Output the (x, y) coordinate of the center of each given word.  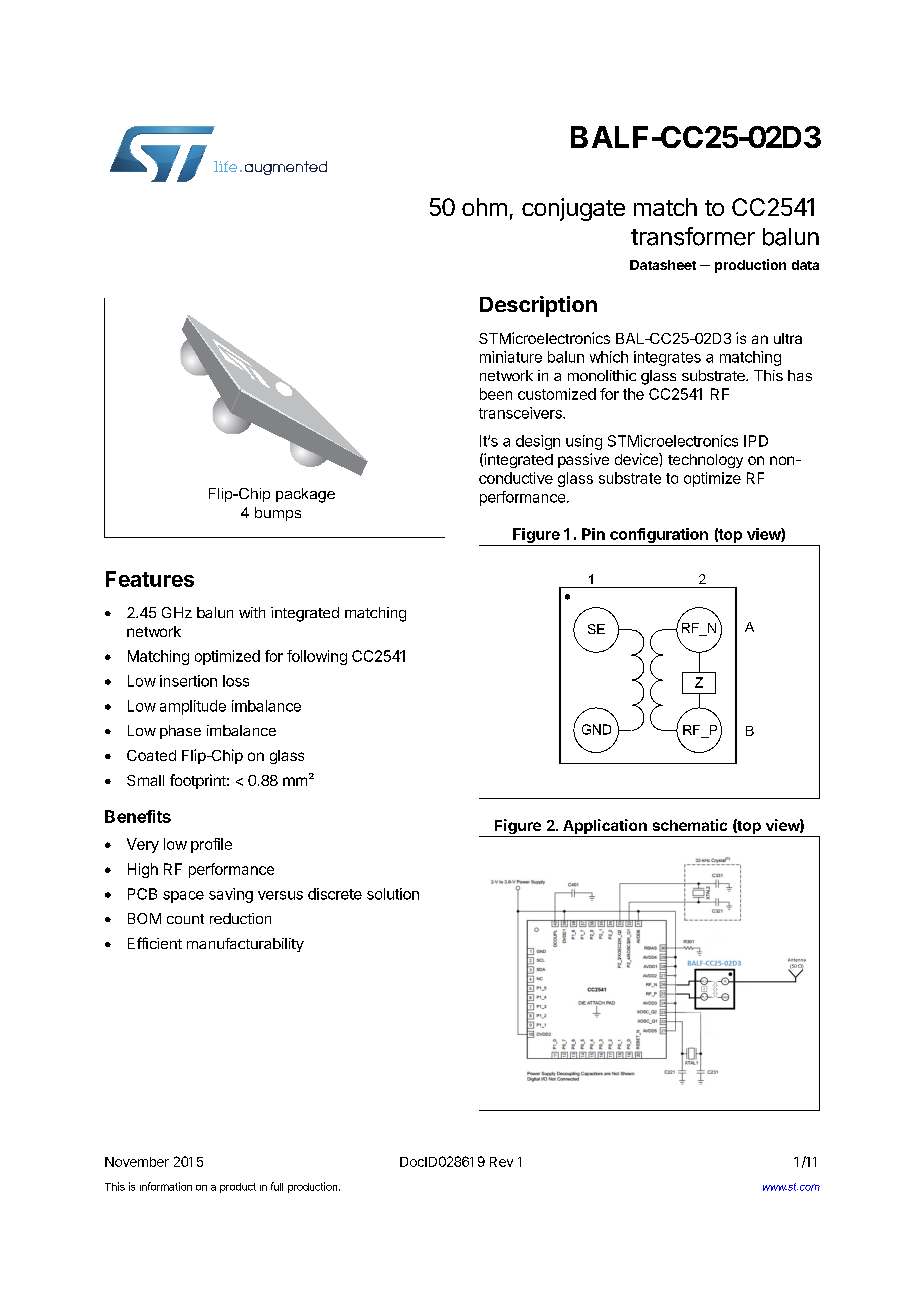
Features (150, 579)
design (538, 442)
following (317, 657)
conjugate (573, 209)
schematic (690, 825)
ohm (484, 207)
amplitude (193, 707)
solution (393, 894)
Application (605, 828)
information (166, 1186)
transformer (693, 236)
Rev (501, 1162)
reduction (240, 918)
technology (705, 461)
